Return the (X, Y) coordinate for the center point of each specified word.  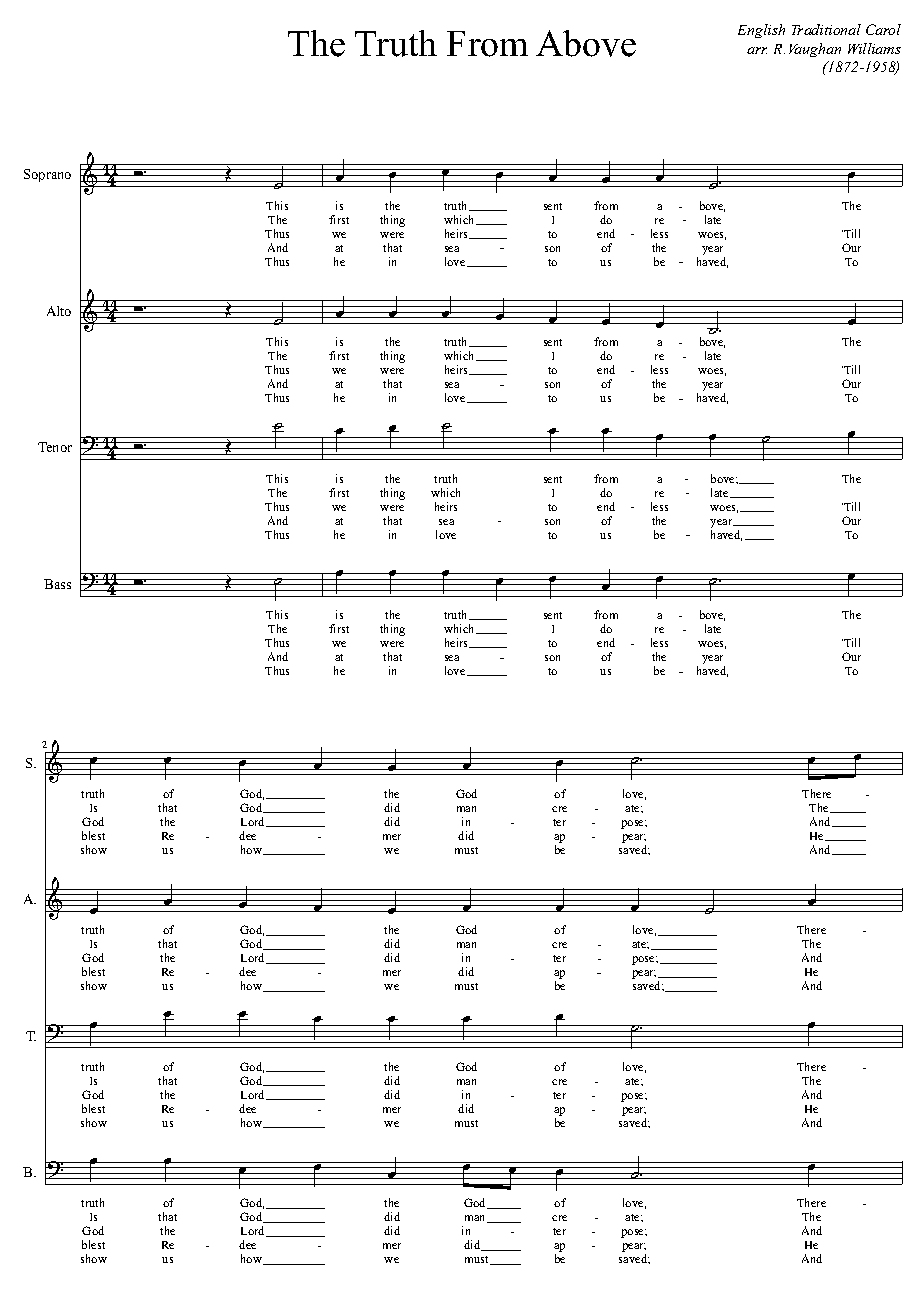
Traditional (826, 29)
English (761, 31)
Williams (874, 48)
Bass (57, 584)
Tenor (55, 447)
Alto (59, 311)
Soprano (47, 175)
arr (757, 50)
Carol (883, 29)
